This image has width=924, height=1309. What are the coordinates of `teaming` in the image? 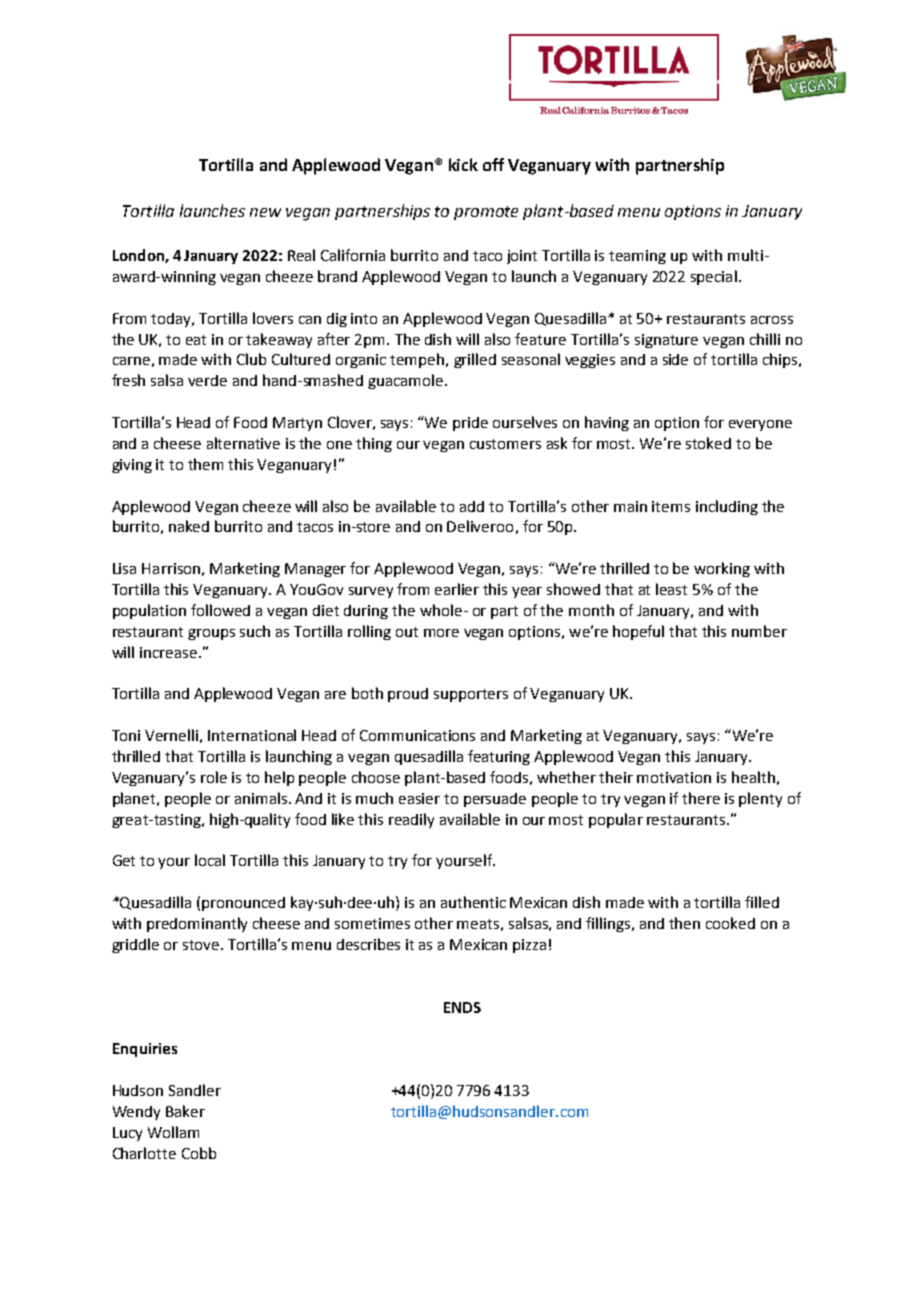 It's located at (637, 257).
